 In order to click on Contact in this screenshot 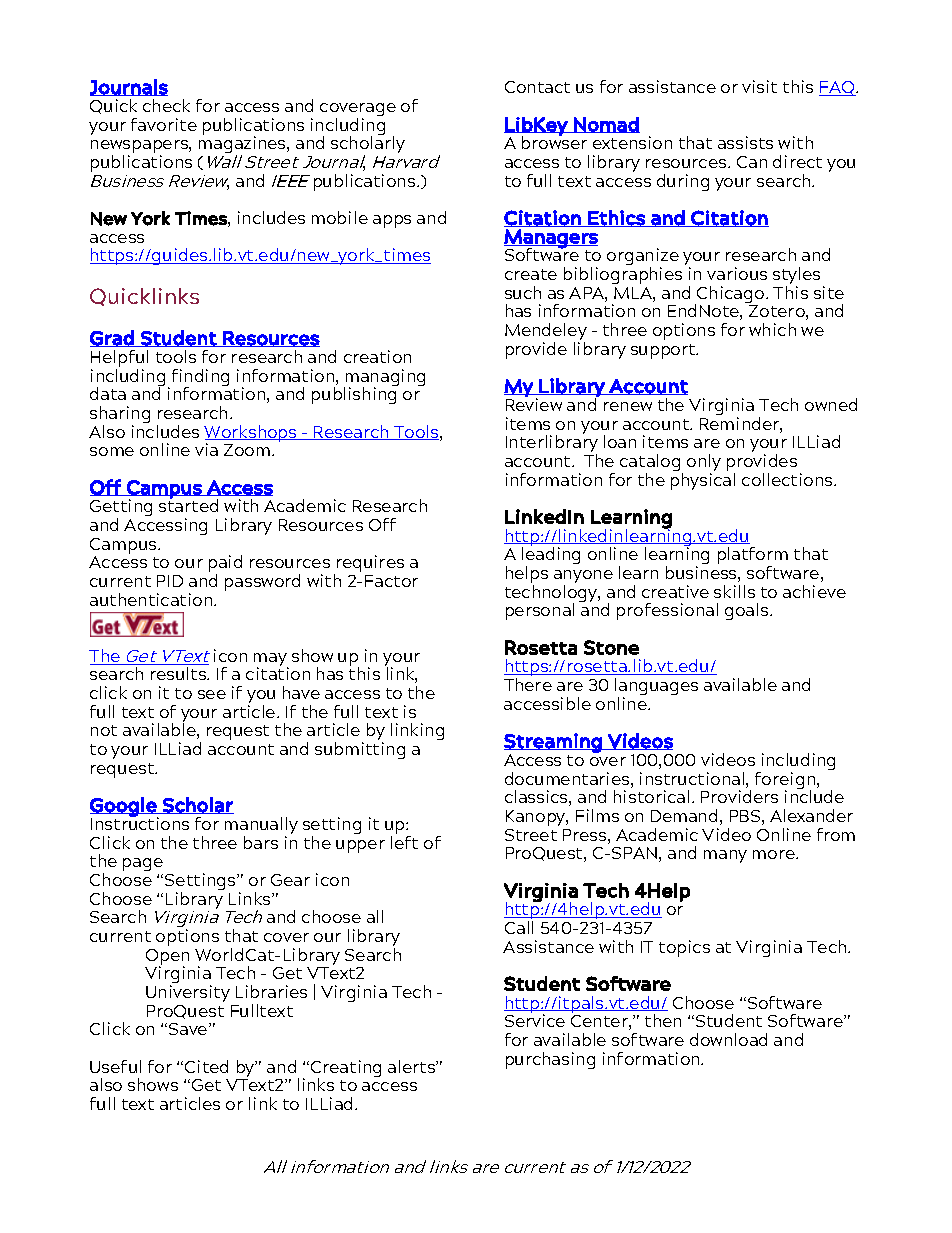, I will do `click(537, 87)`.
